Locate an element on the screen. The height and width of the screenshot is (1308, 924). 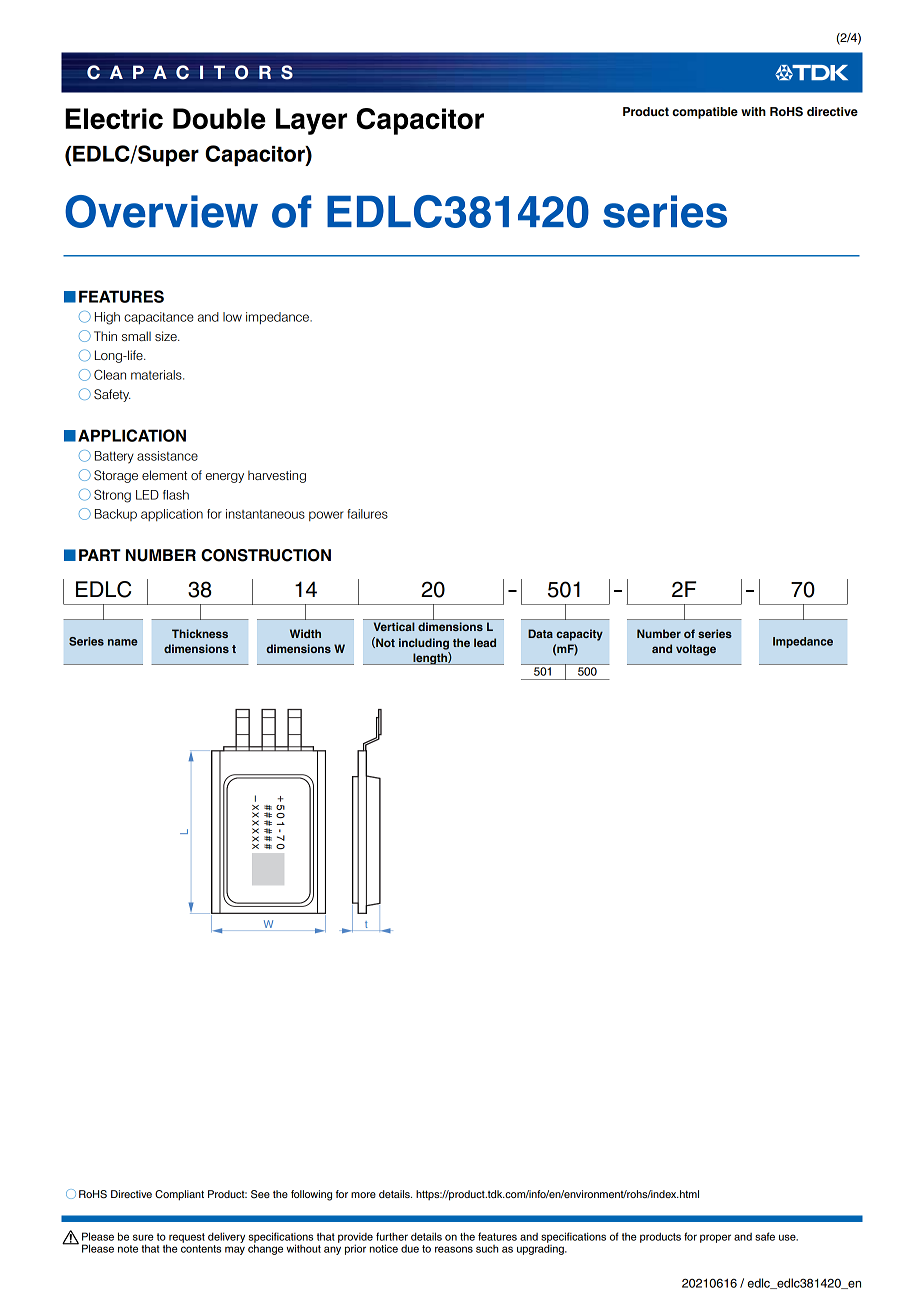
Layer is located at coordinates (311, 121).
